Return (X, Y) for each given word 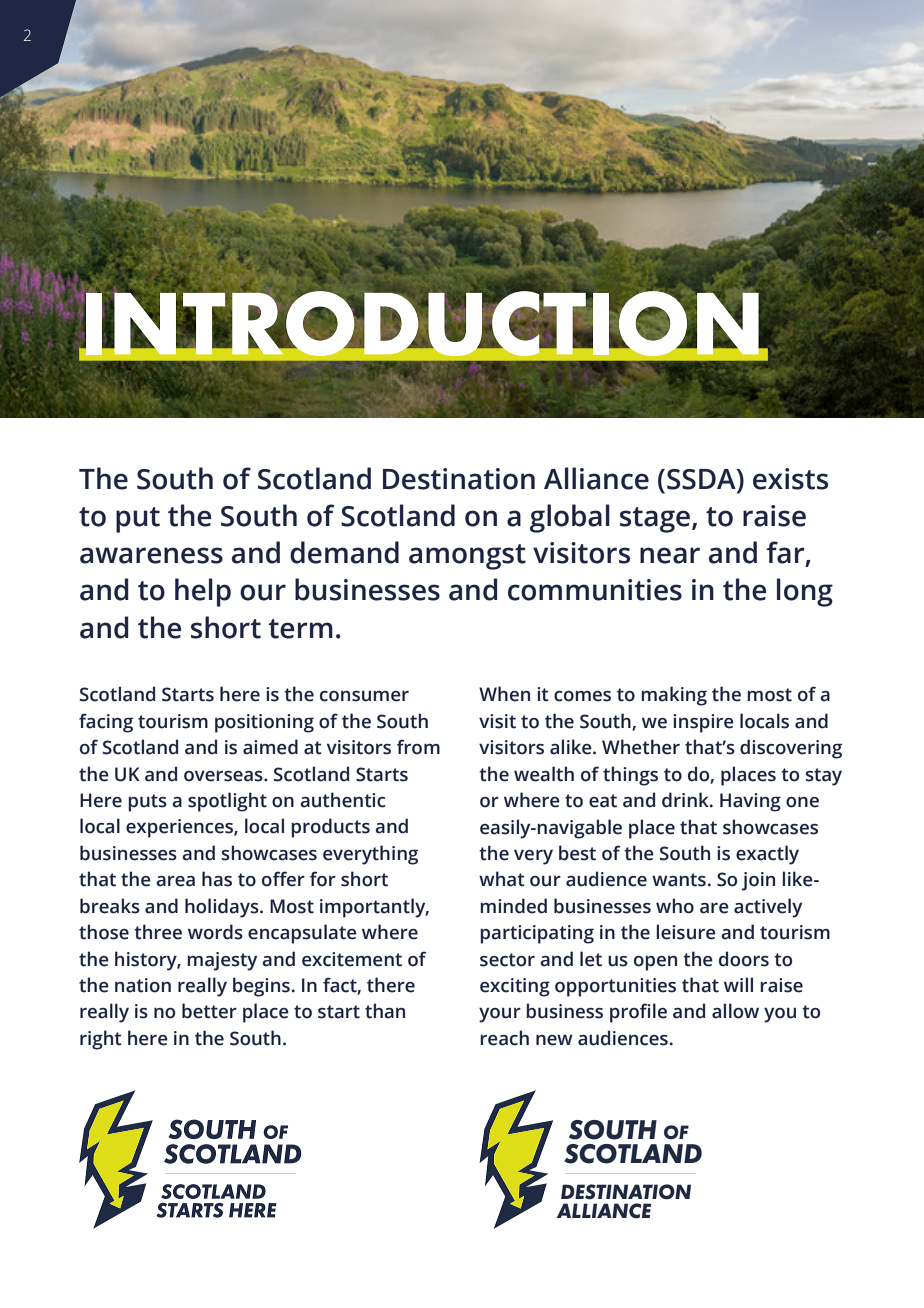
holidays (223, 908)
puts (147, 803)
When (504, 694)
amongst (467, 557)
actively (768, 908)
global (570, 518)
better (209, 1011)
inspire (703, 723)
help (203, 592)
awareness (151, 555)
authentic (342, 800)
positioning (264, 723)
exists (790, 479)
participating (537, 934)
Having (750, 802)
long (805, 592)
